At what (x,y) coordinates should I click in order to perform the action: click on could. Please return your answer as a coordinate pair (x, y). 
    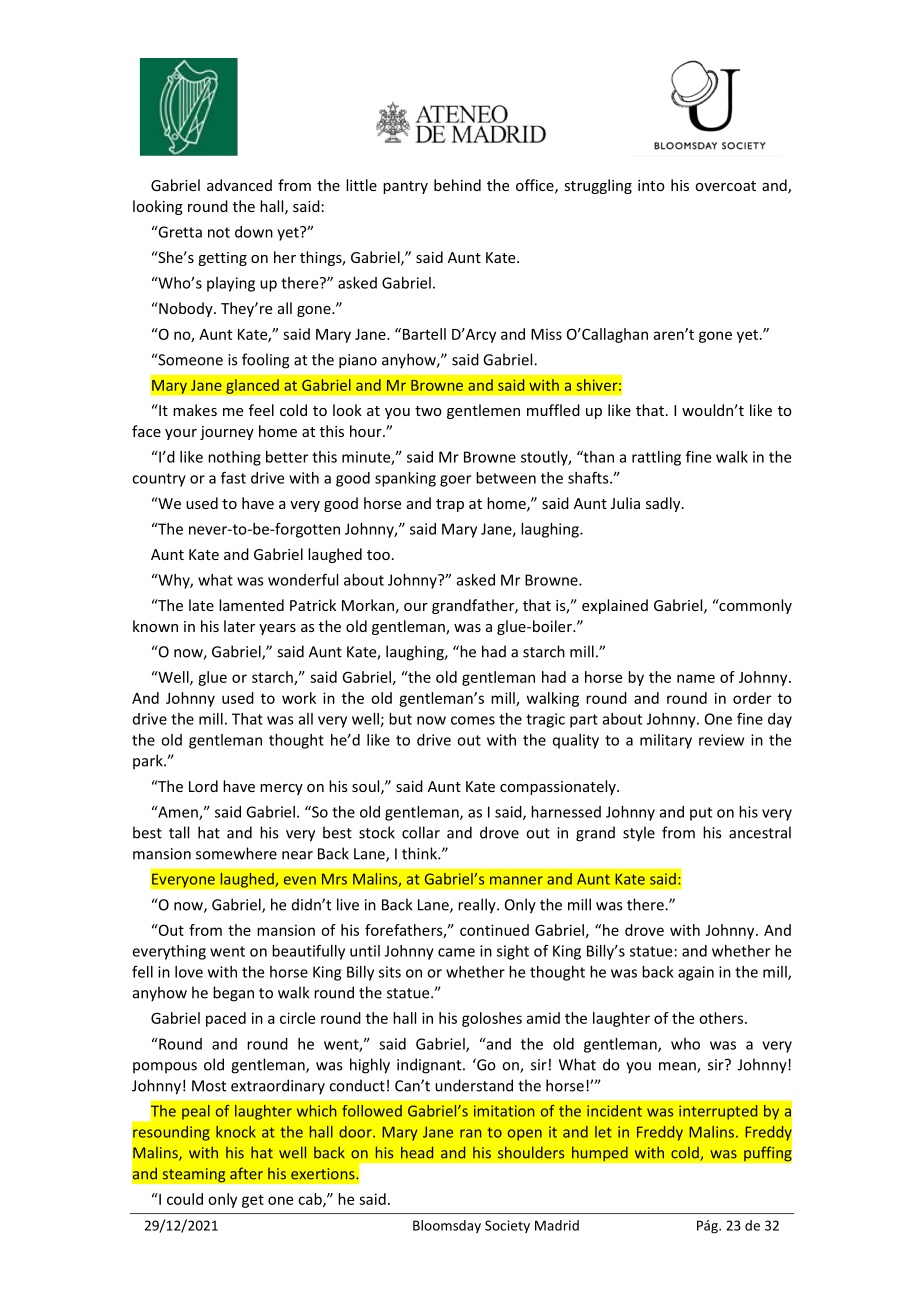
    Looking at the image, I should click on (185, 1199).
